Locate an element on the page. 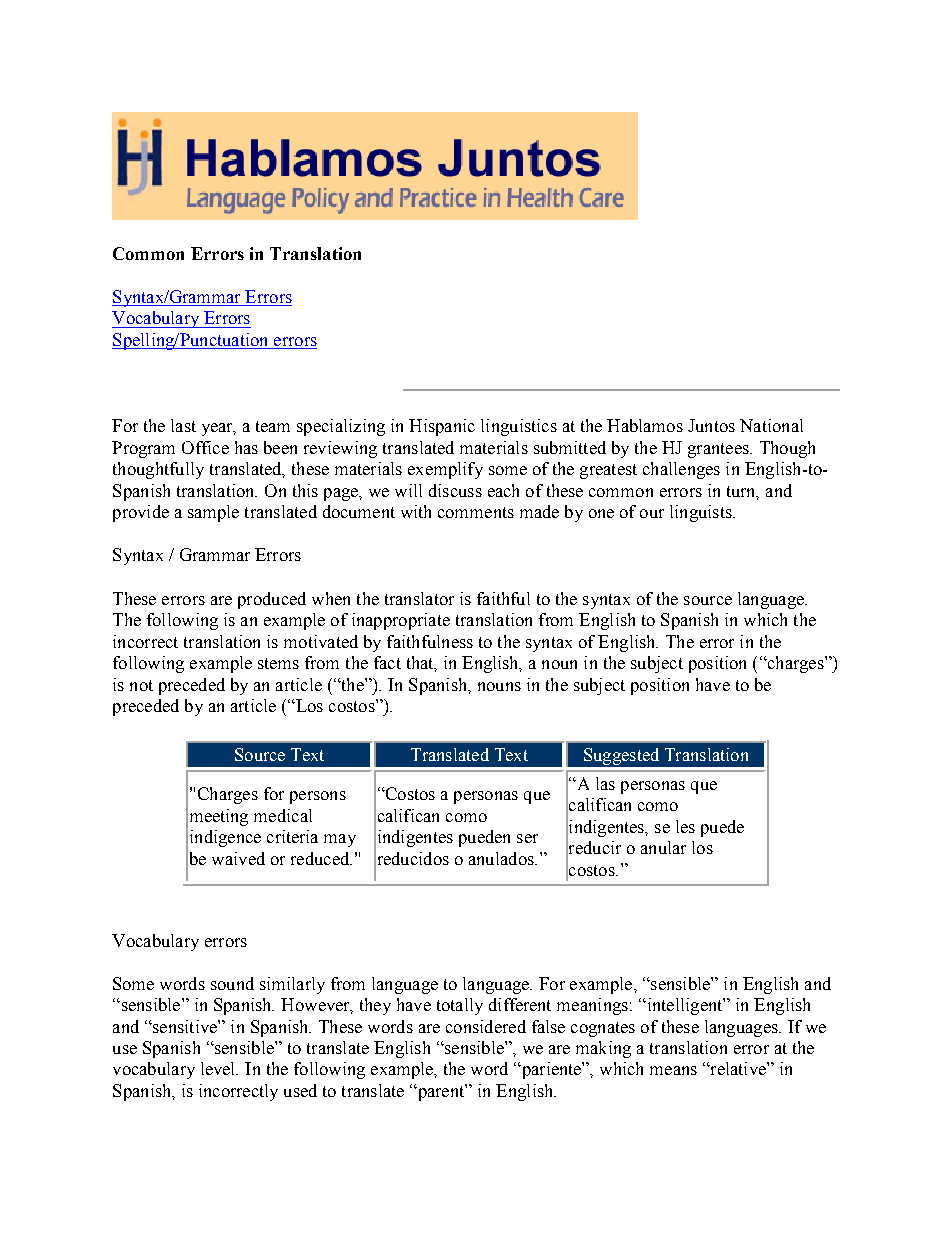 This page has width=952, height=1233. Juntos is located at coordinates (711, 425).
